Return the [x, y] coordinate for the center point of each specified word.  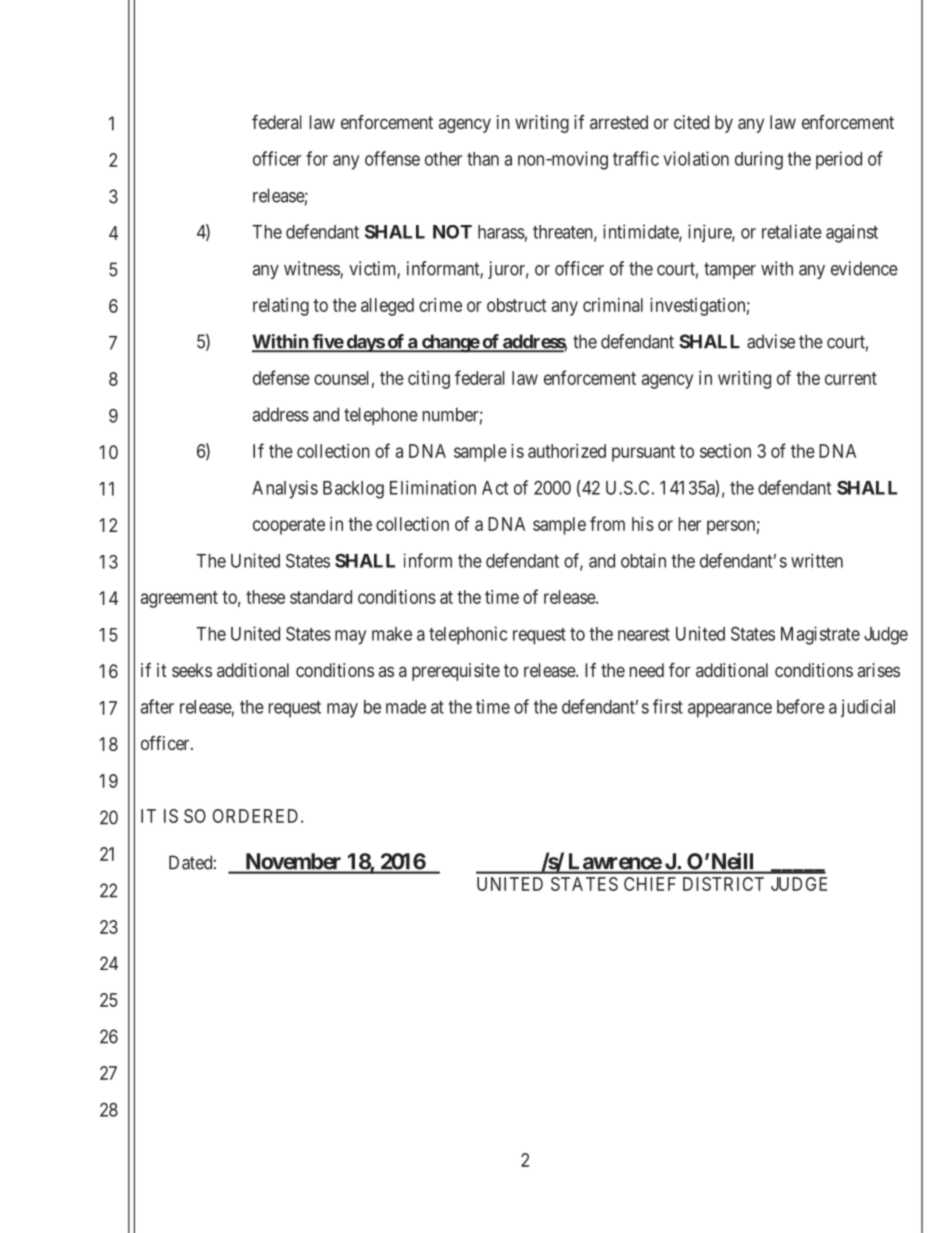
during [759, 160]
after [157, 706]
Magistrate [820, 635]
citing [429, 380]
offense [392, 158]
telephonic [468, 635]
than [483, 159]
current [851, 378]
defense [281, 377]
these [265, 597]
